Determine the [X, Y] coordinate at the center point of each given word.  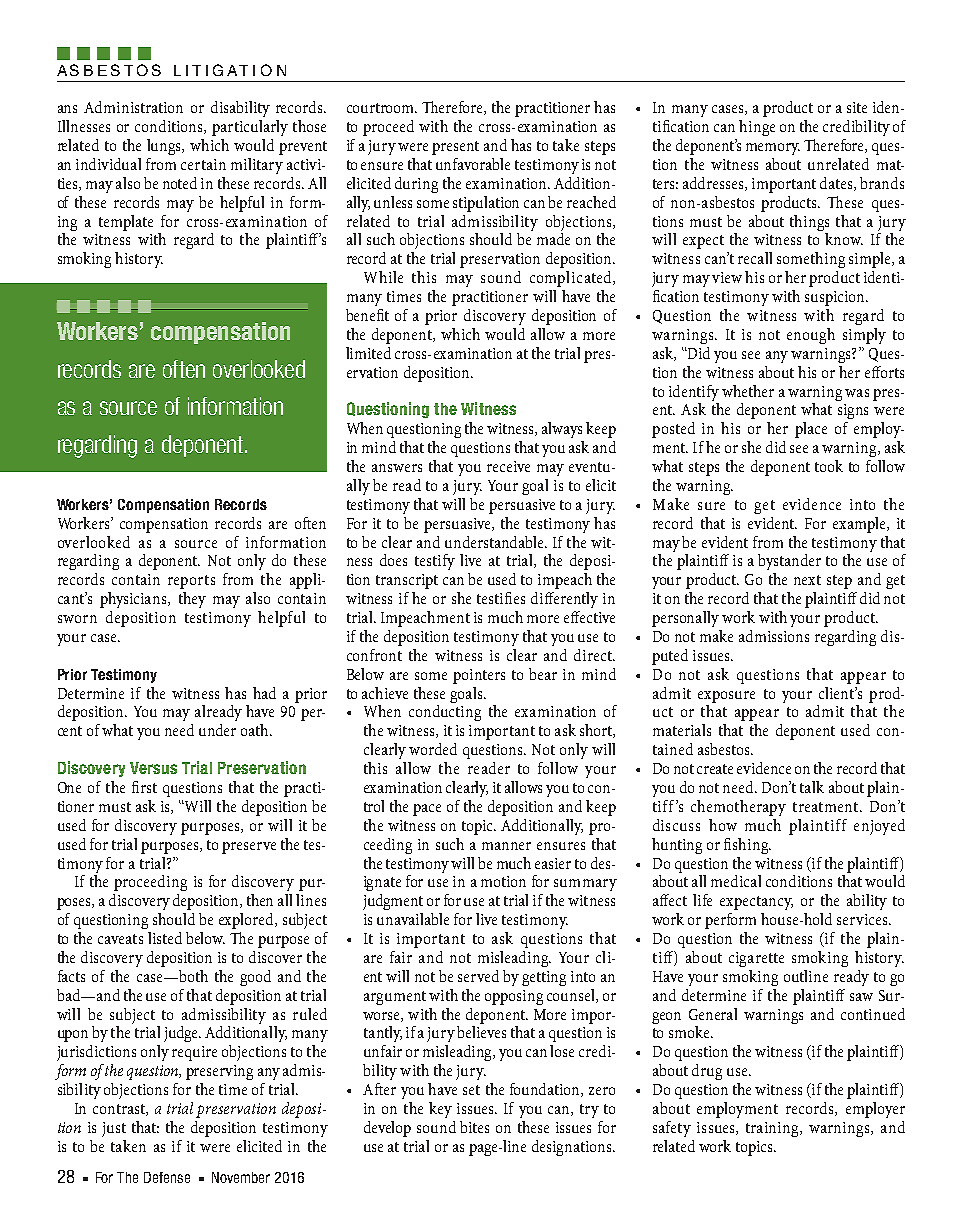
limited [368, 353]
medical [736, 881]
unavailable [413, 919]
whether [748, 391]
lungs [165, 147]
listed [165, 938]
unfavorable [473, 164]
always [562, 430]
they [192, 600]
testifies [501, 598]
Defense [167, 1177]
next [807, 580]
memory [773, 149]
